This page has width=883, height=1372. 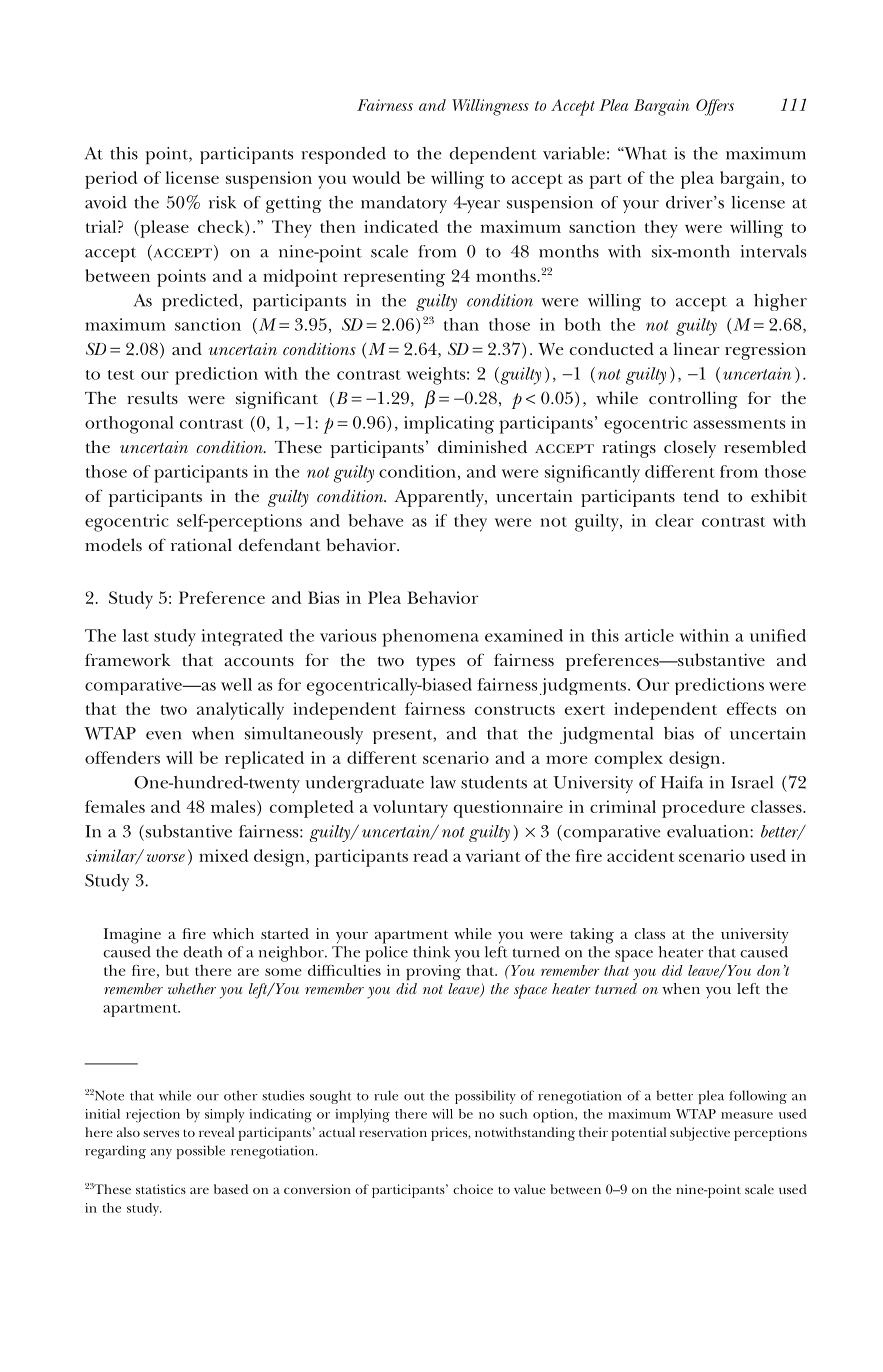 I want to click on choice, so click(x=473, y=1189).
